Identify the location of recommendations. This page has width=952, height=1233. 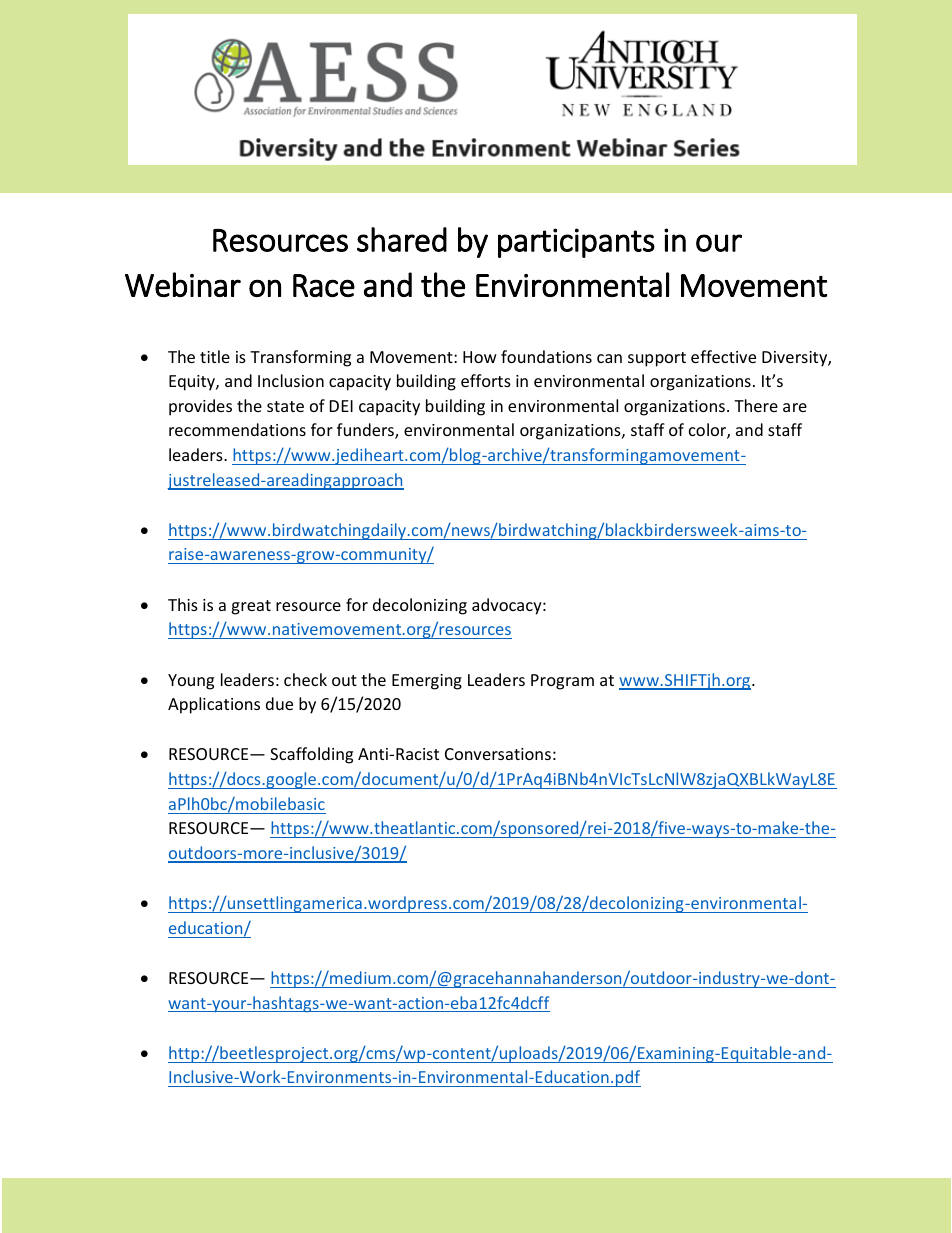
(237, 429).
